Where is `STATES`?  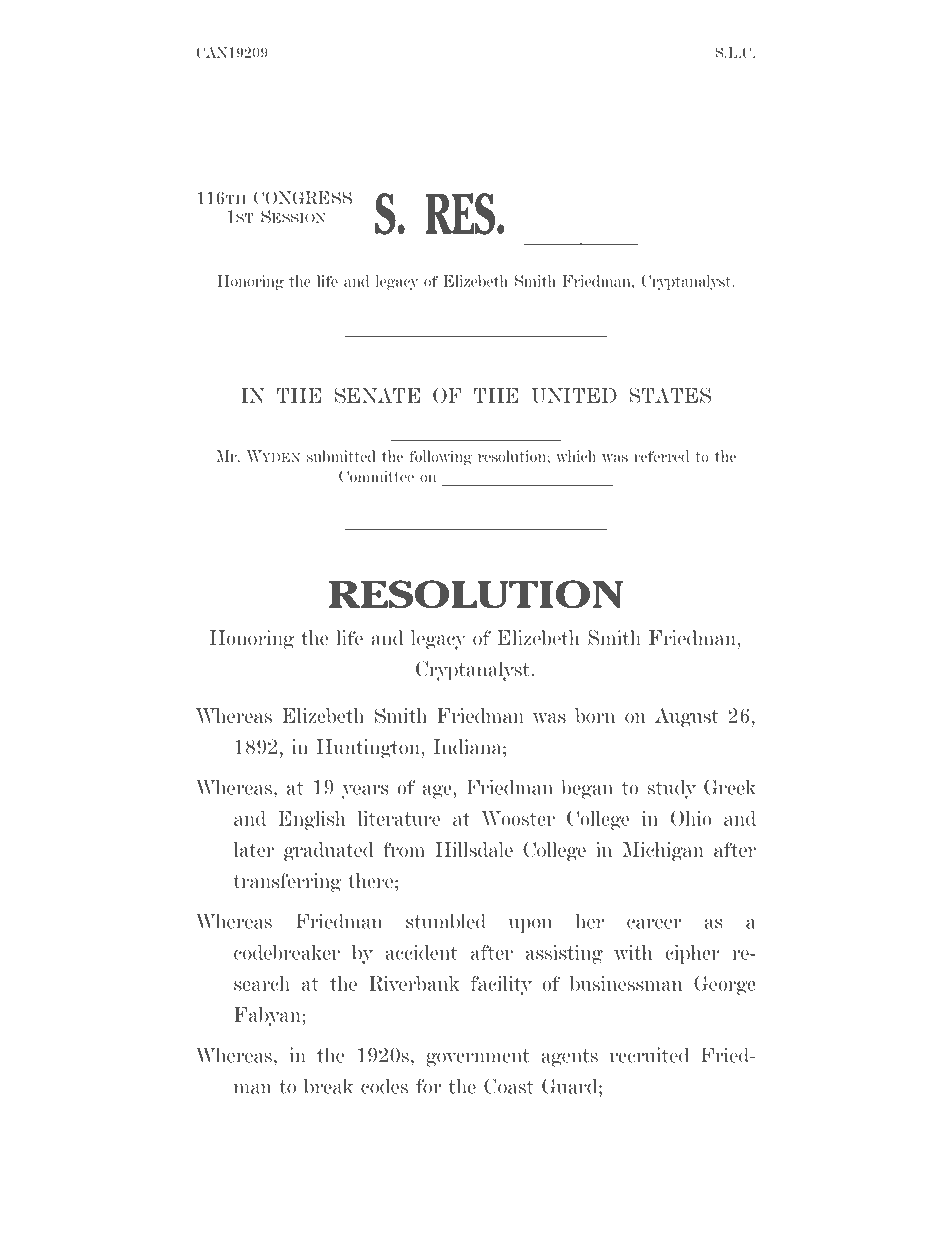 STATES is located at coordinates (670, 395).
